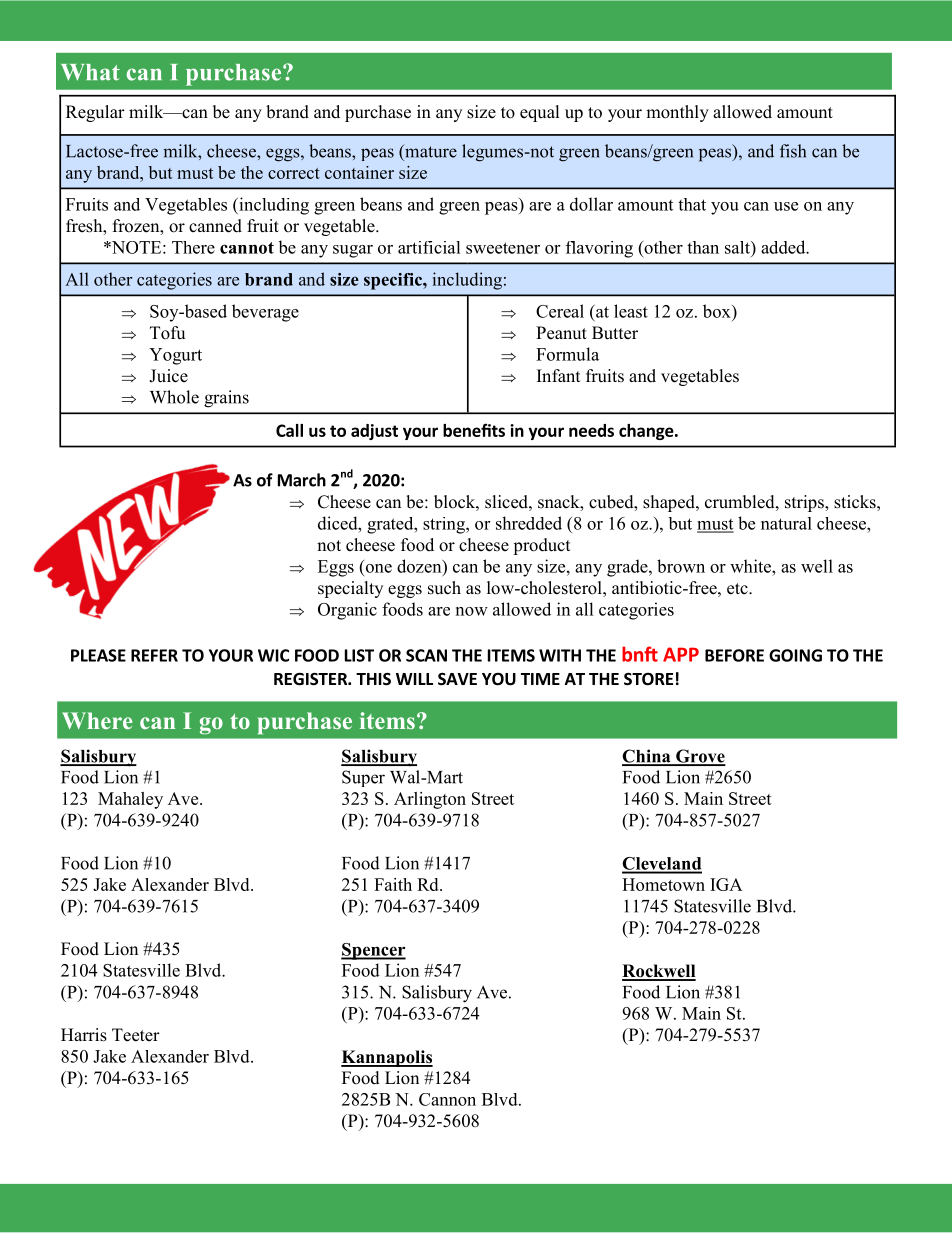  What do you see at coordinates (700, 757) in the screenshot?
I see `Grove` at bounding box center [700, 757].
